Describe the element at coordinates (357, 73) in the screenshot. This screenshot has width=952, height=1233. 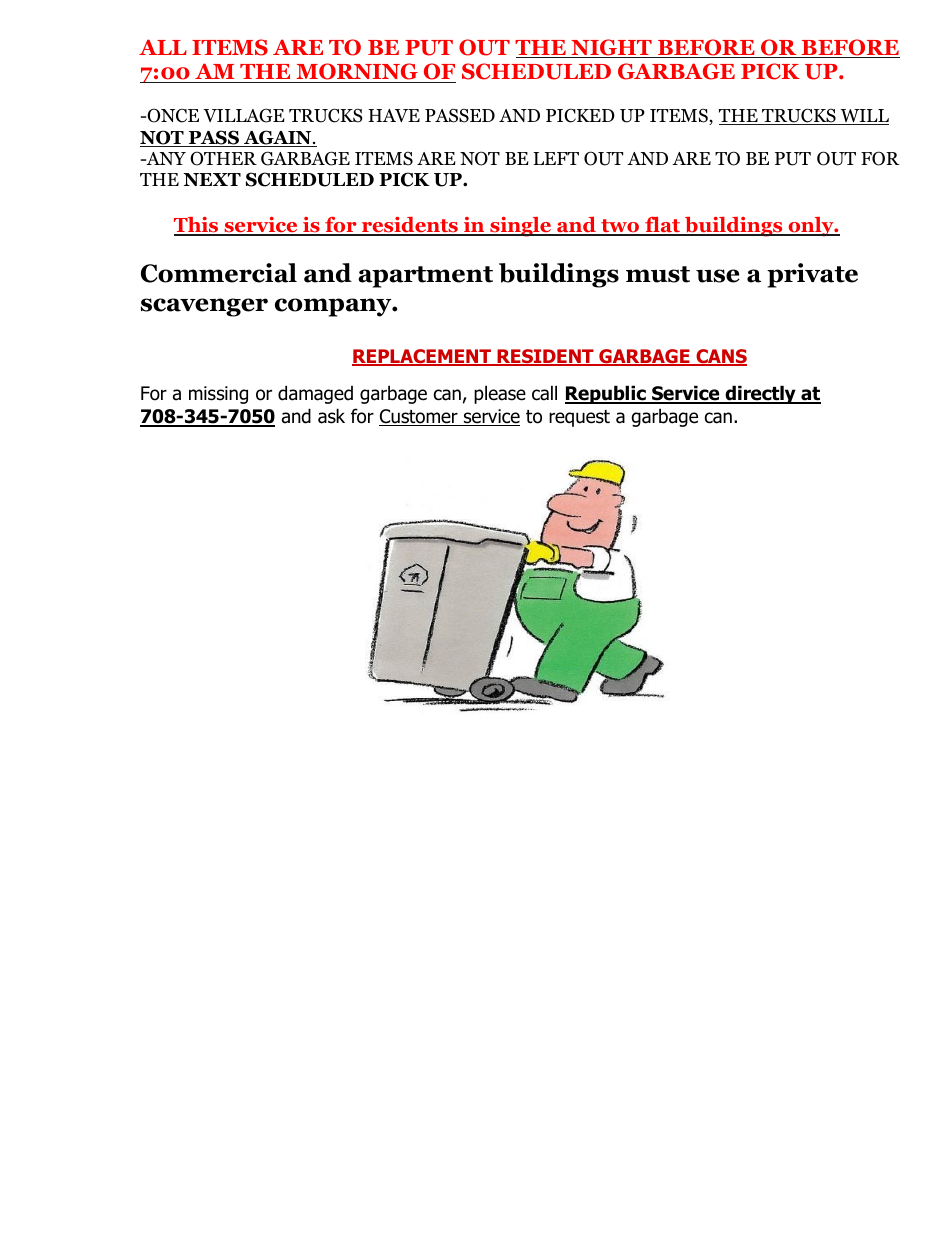
I see `MORNING` at that location.
